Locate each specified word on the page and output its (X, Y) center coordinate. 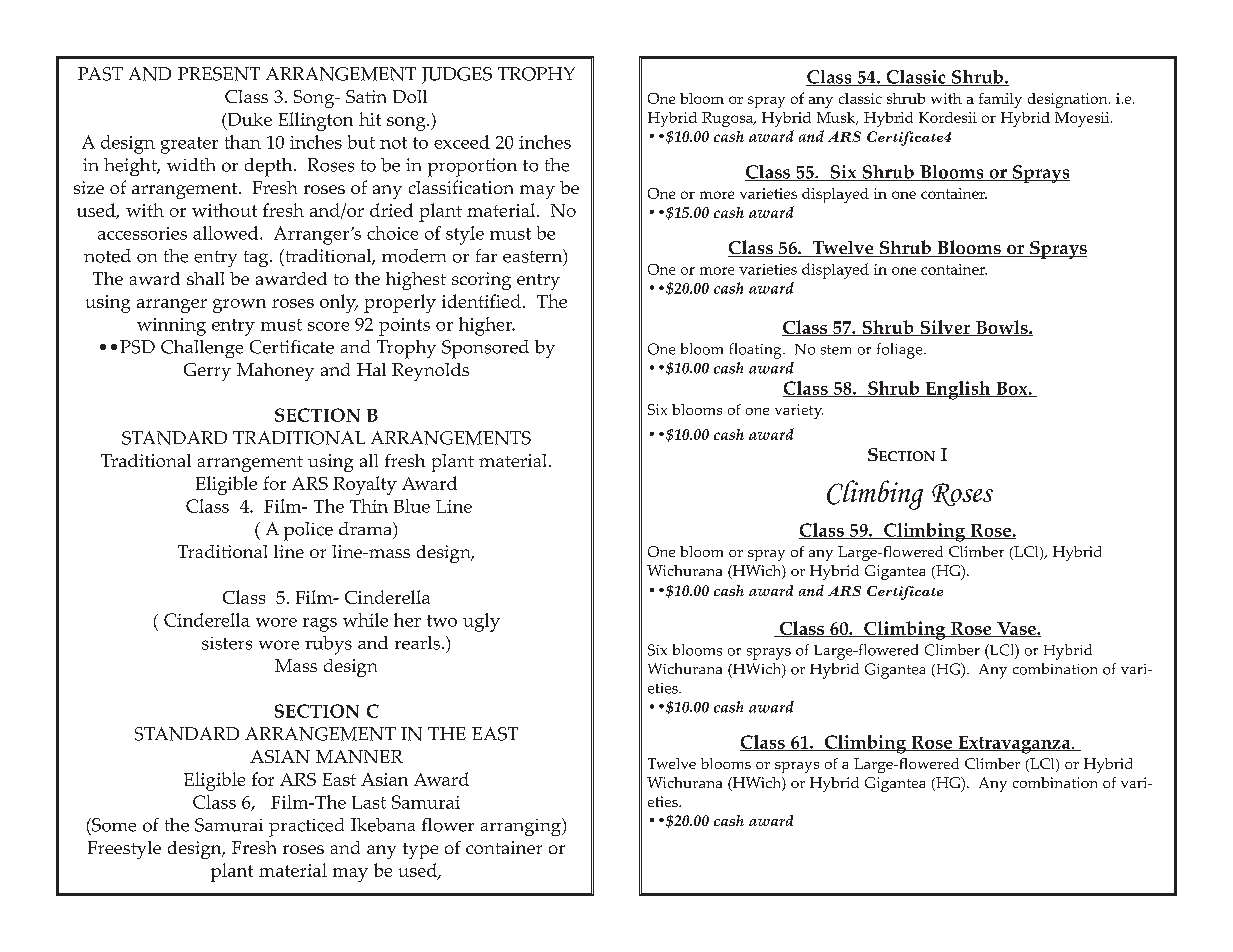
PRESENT (219, 74)
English (958, 390)
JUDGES (457, 75)
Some (113, 825)
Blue (412, 506)
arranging (522, 827)
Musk (837, 118)
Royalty (365, 485)
